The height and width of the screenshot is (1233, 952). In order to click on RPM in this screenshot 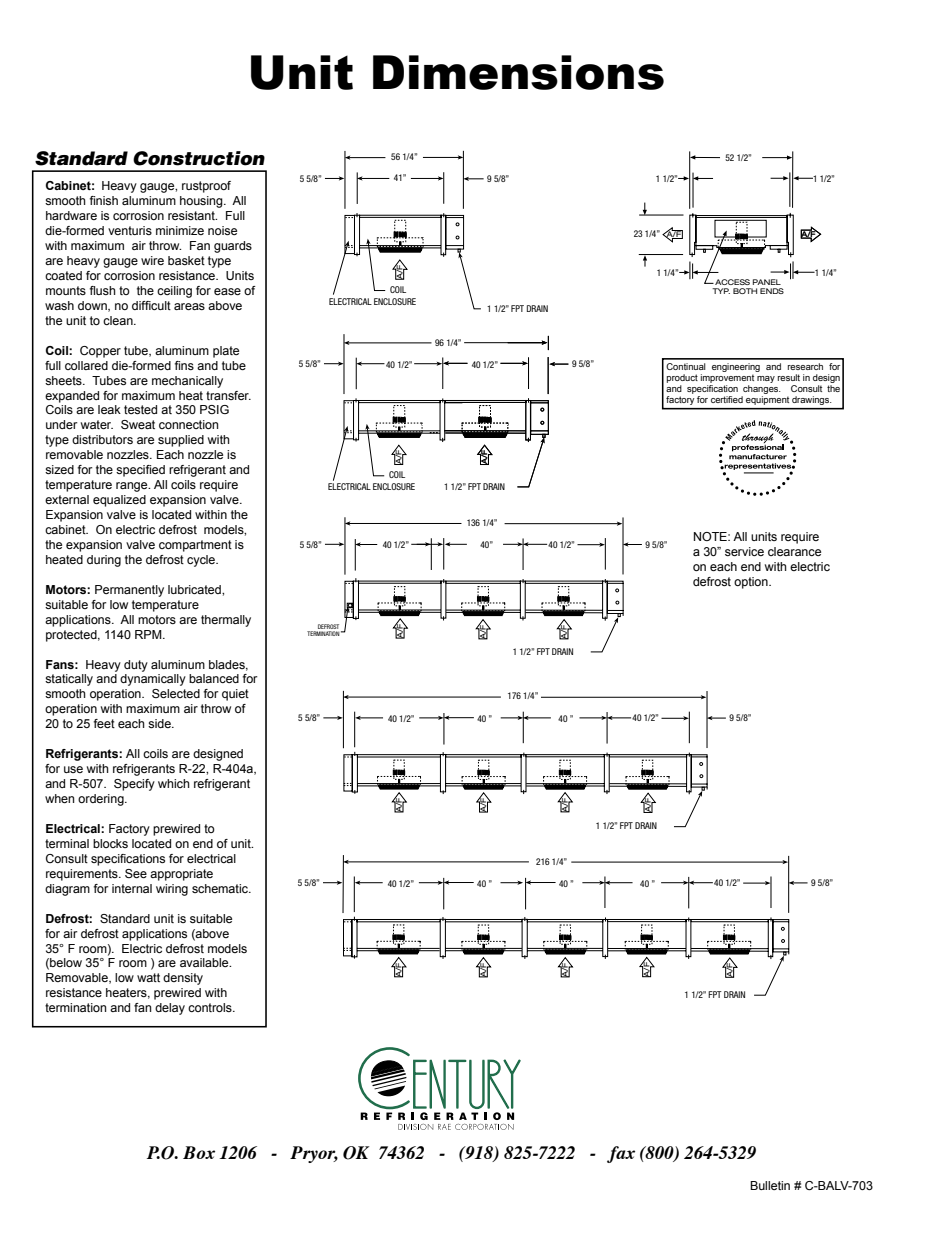, I will do `click(149, 634)`.
